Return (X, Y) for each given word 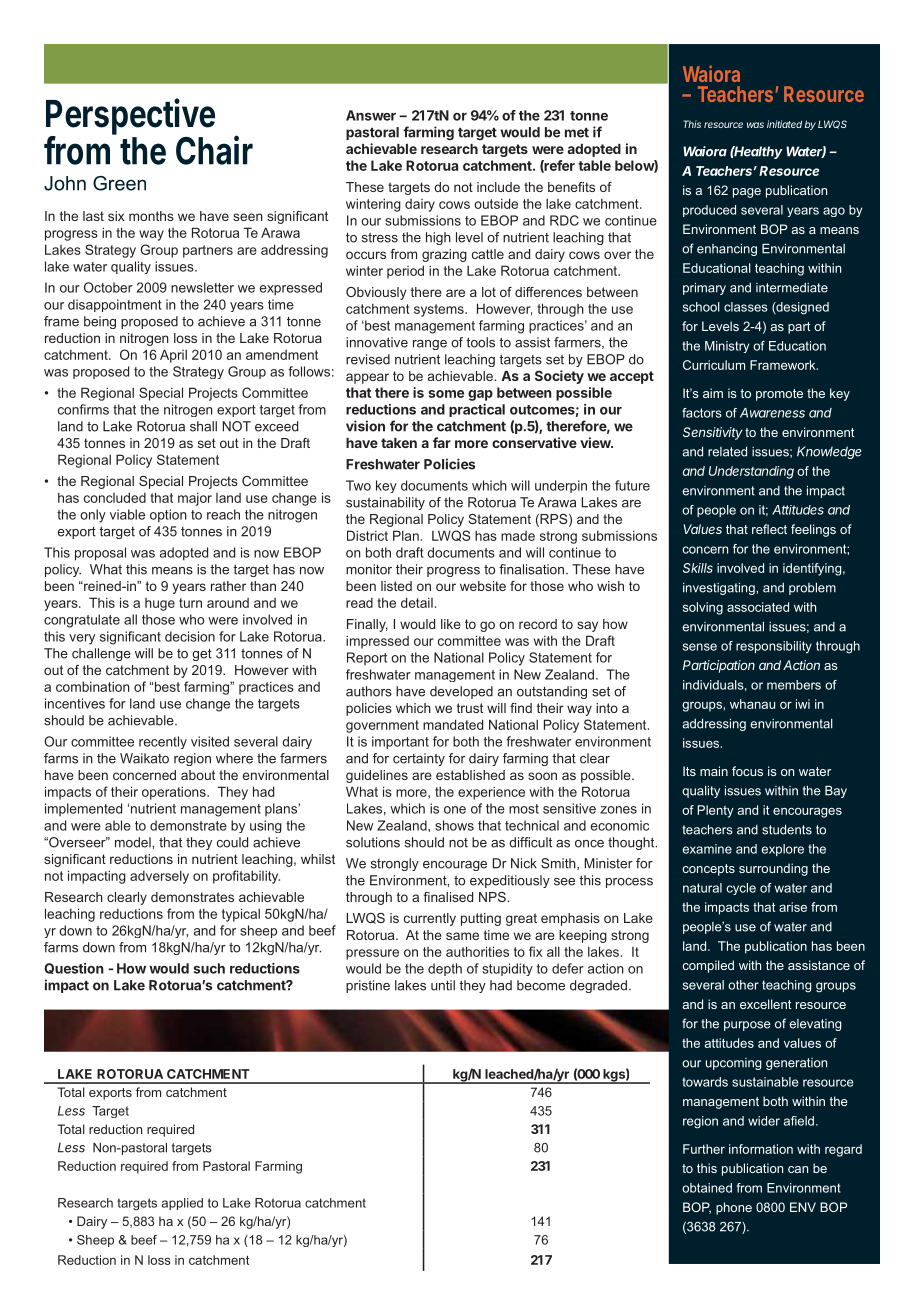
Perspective (130, 118)
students (787, 830)
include (498, 187)
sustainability (385, 503)
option (168, 516)
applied (182, 1204)
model (134, 842)
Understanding (751, 472)
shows (454, 825)
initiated (784, 124)
